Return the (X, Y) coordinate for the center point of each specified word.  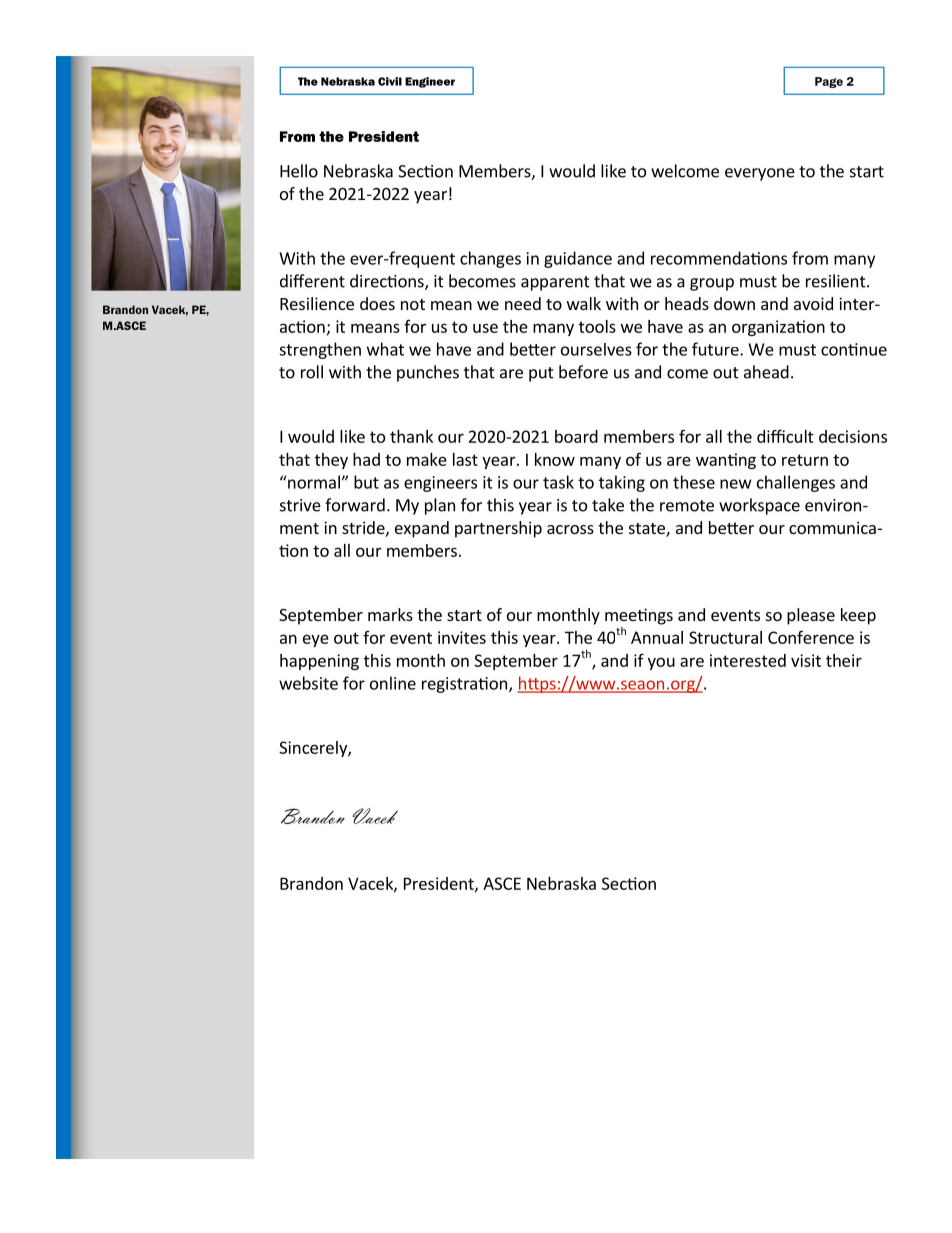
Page (829, 82)
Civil (390, 81)
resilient (837, 281)
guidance (578, 259)
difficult (785, 436)
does (377, 303)
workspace (759, 506)
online (393, 683)
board (576, 436)
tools (597, 326)
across (570, 529)
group (712, 284)
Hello (299, 171)
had (366, 459)
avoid (813, 303)
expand (422, 529)
